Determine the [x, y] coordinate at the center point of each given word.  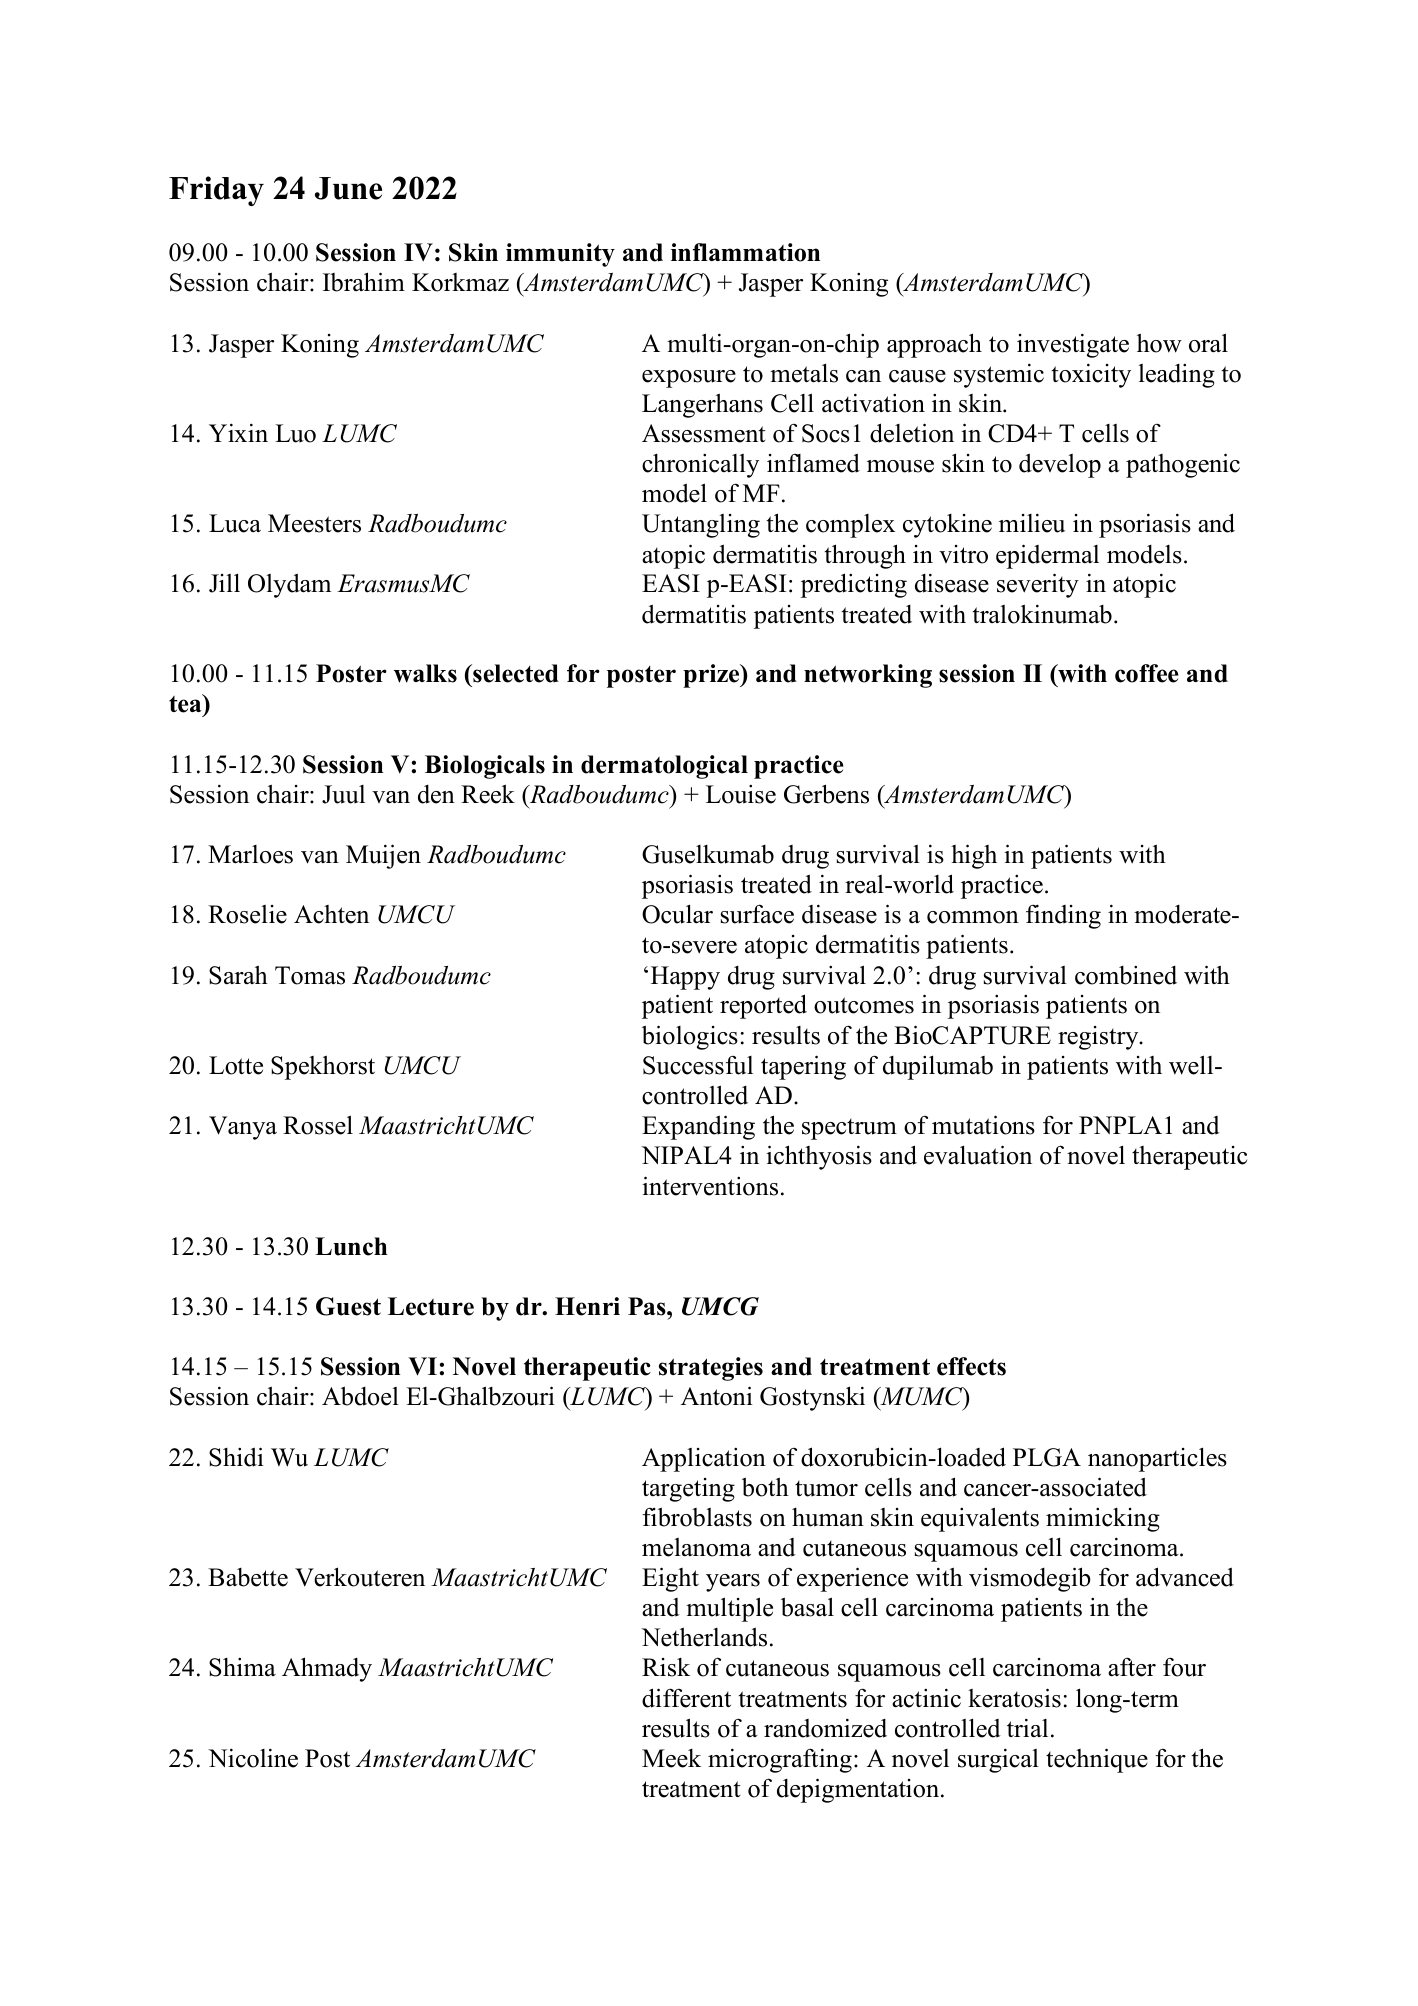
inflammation [745, 252]
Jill [224, 583]
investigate [1073, 345]
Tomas [310, 975]
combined [1126, 975]
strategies [711, 1369]
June [348, 188]
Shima [242, 1667]
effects [971, 1366]
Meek [671, 1758]
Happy [685, 978]
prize [712, 676]
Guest [348, 1306]
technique [1097, 1760]
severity [1038, 585]
